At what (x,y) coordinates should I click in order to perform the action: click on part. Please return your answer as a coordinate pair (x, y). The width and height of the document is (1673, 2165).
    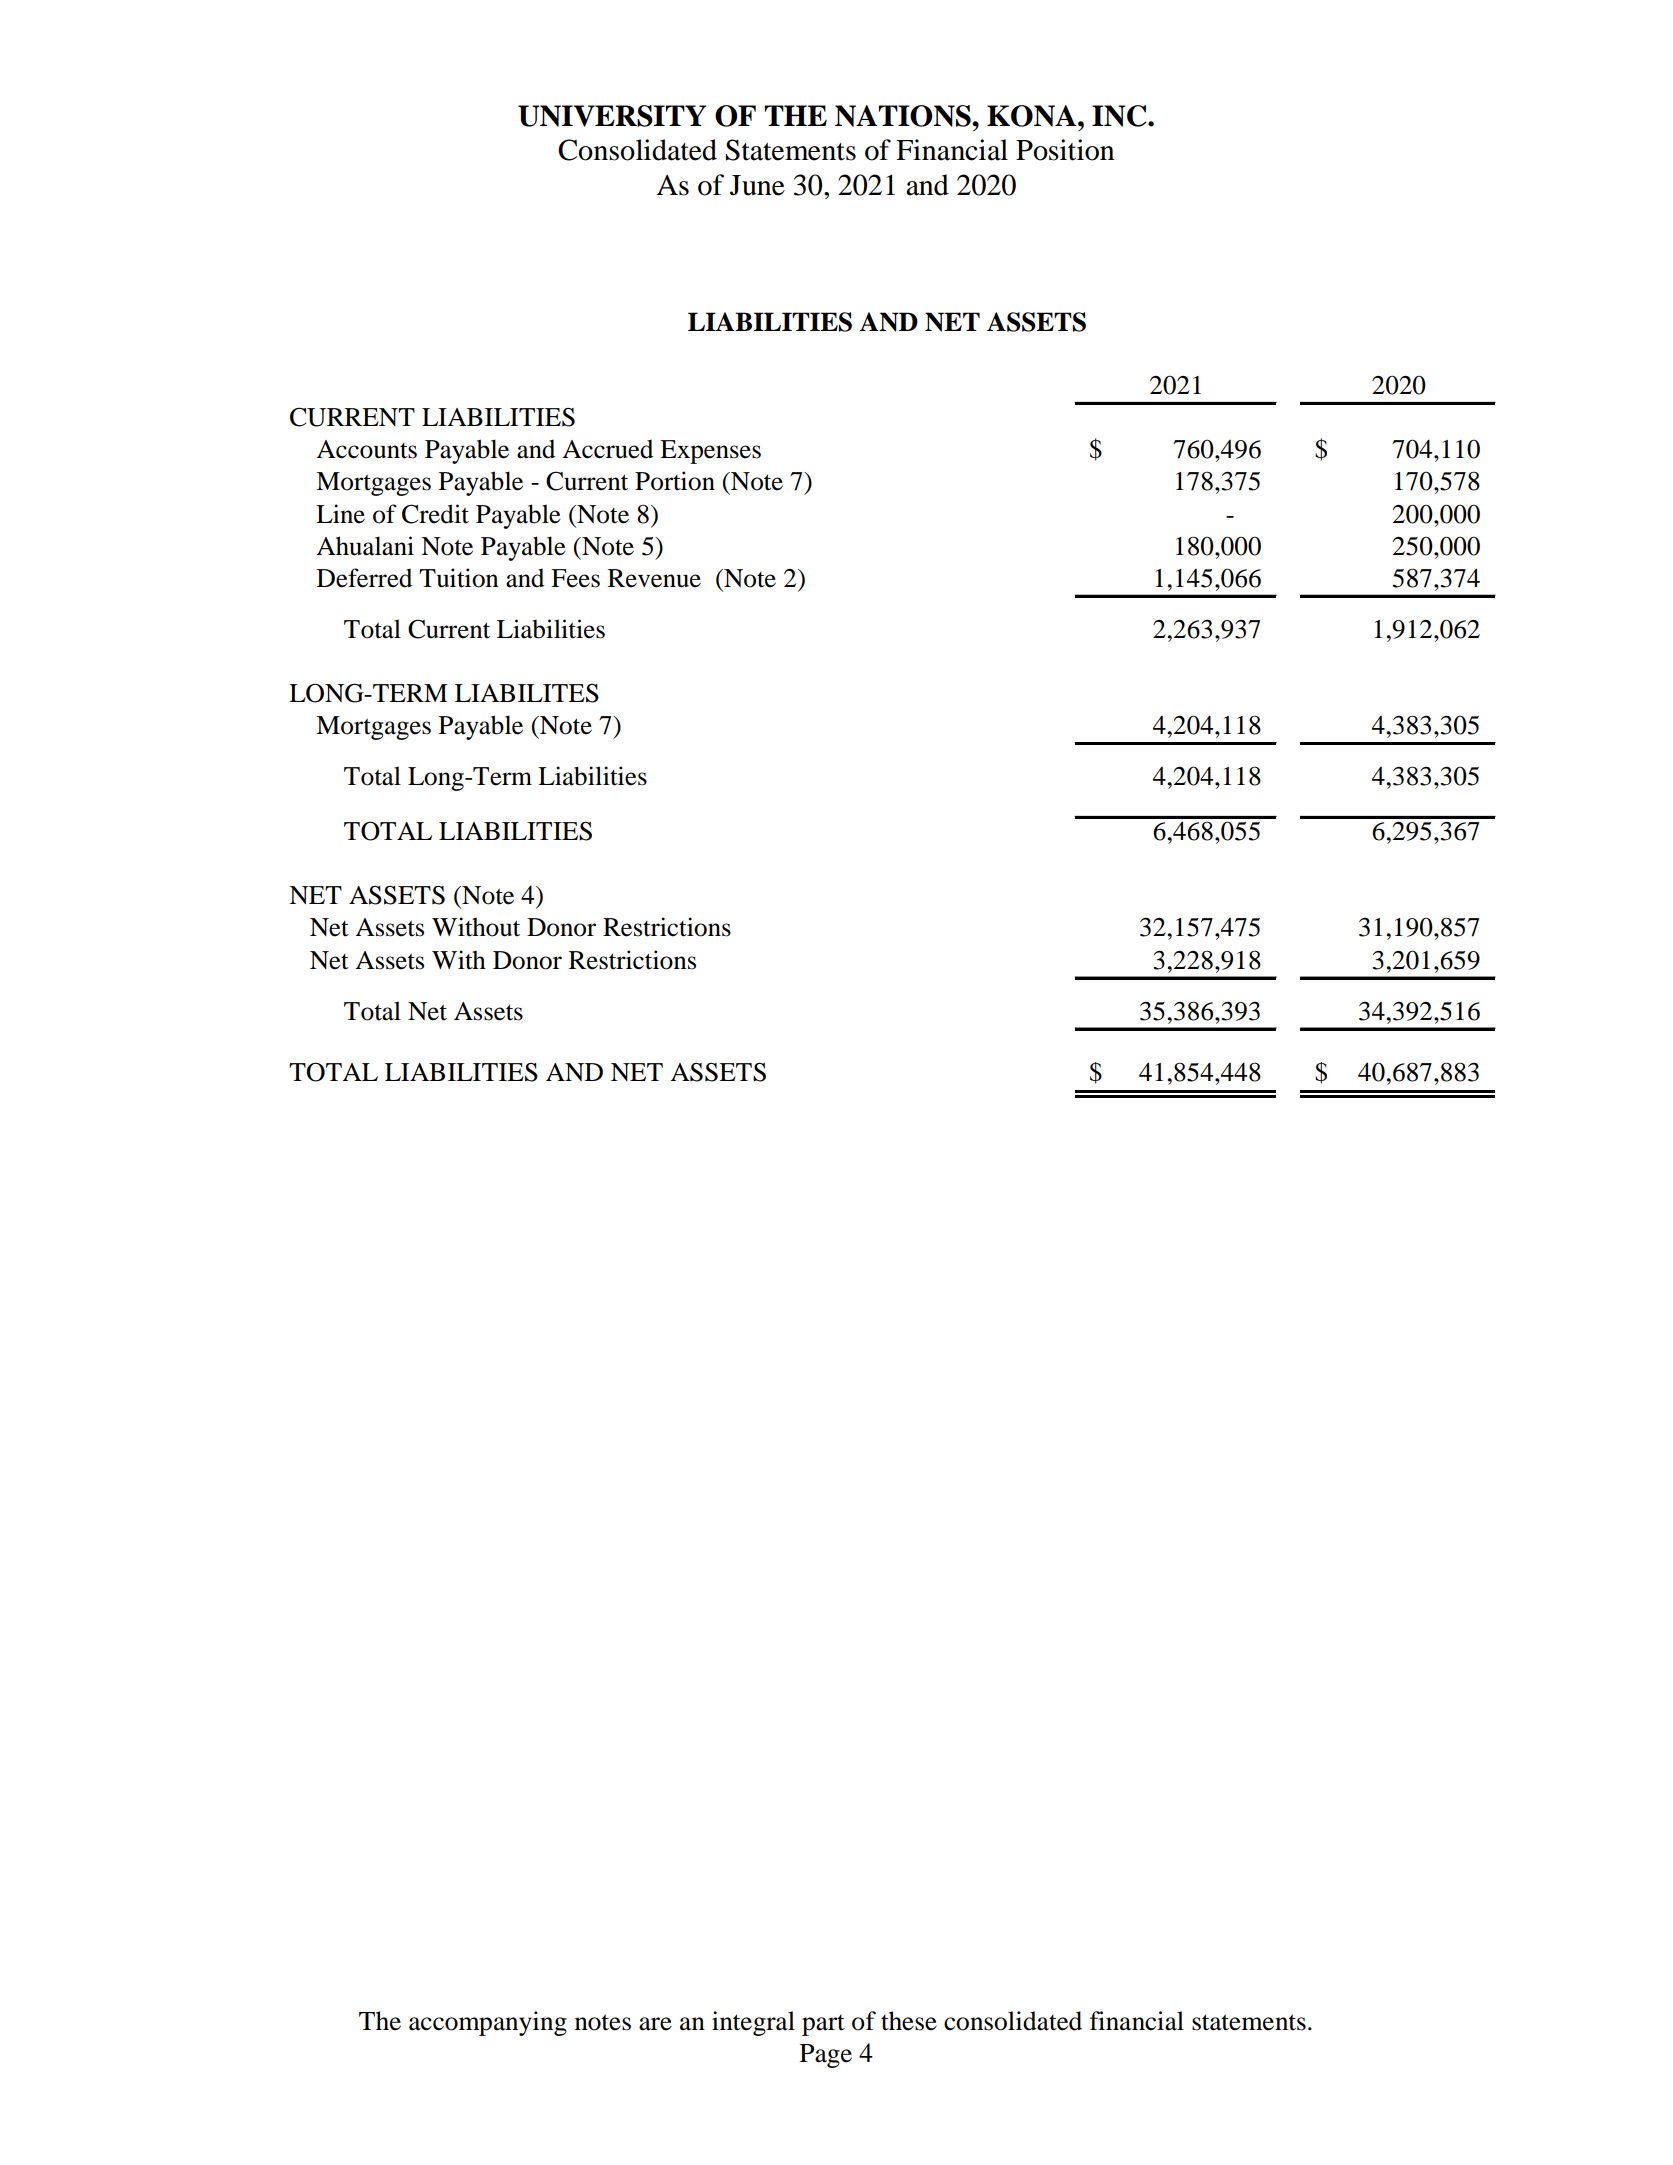
    Looking at the image, I should click on (823, 2025).
